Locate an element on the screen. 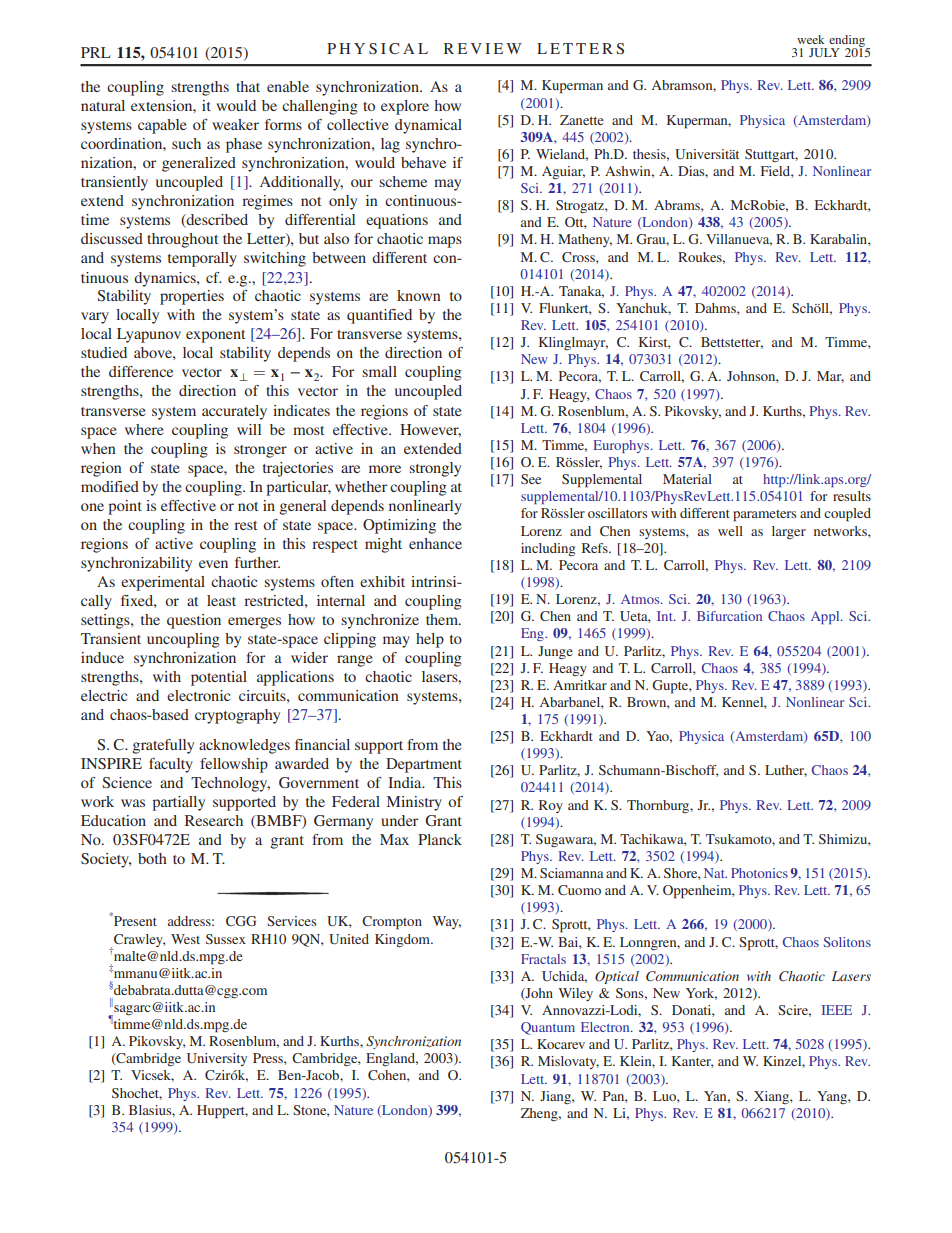  REVIEW is located at coordinates (483, 48).
